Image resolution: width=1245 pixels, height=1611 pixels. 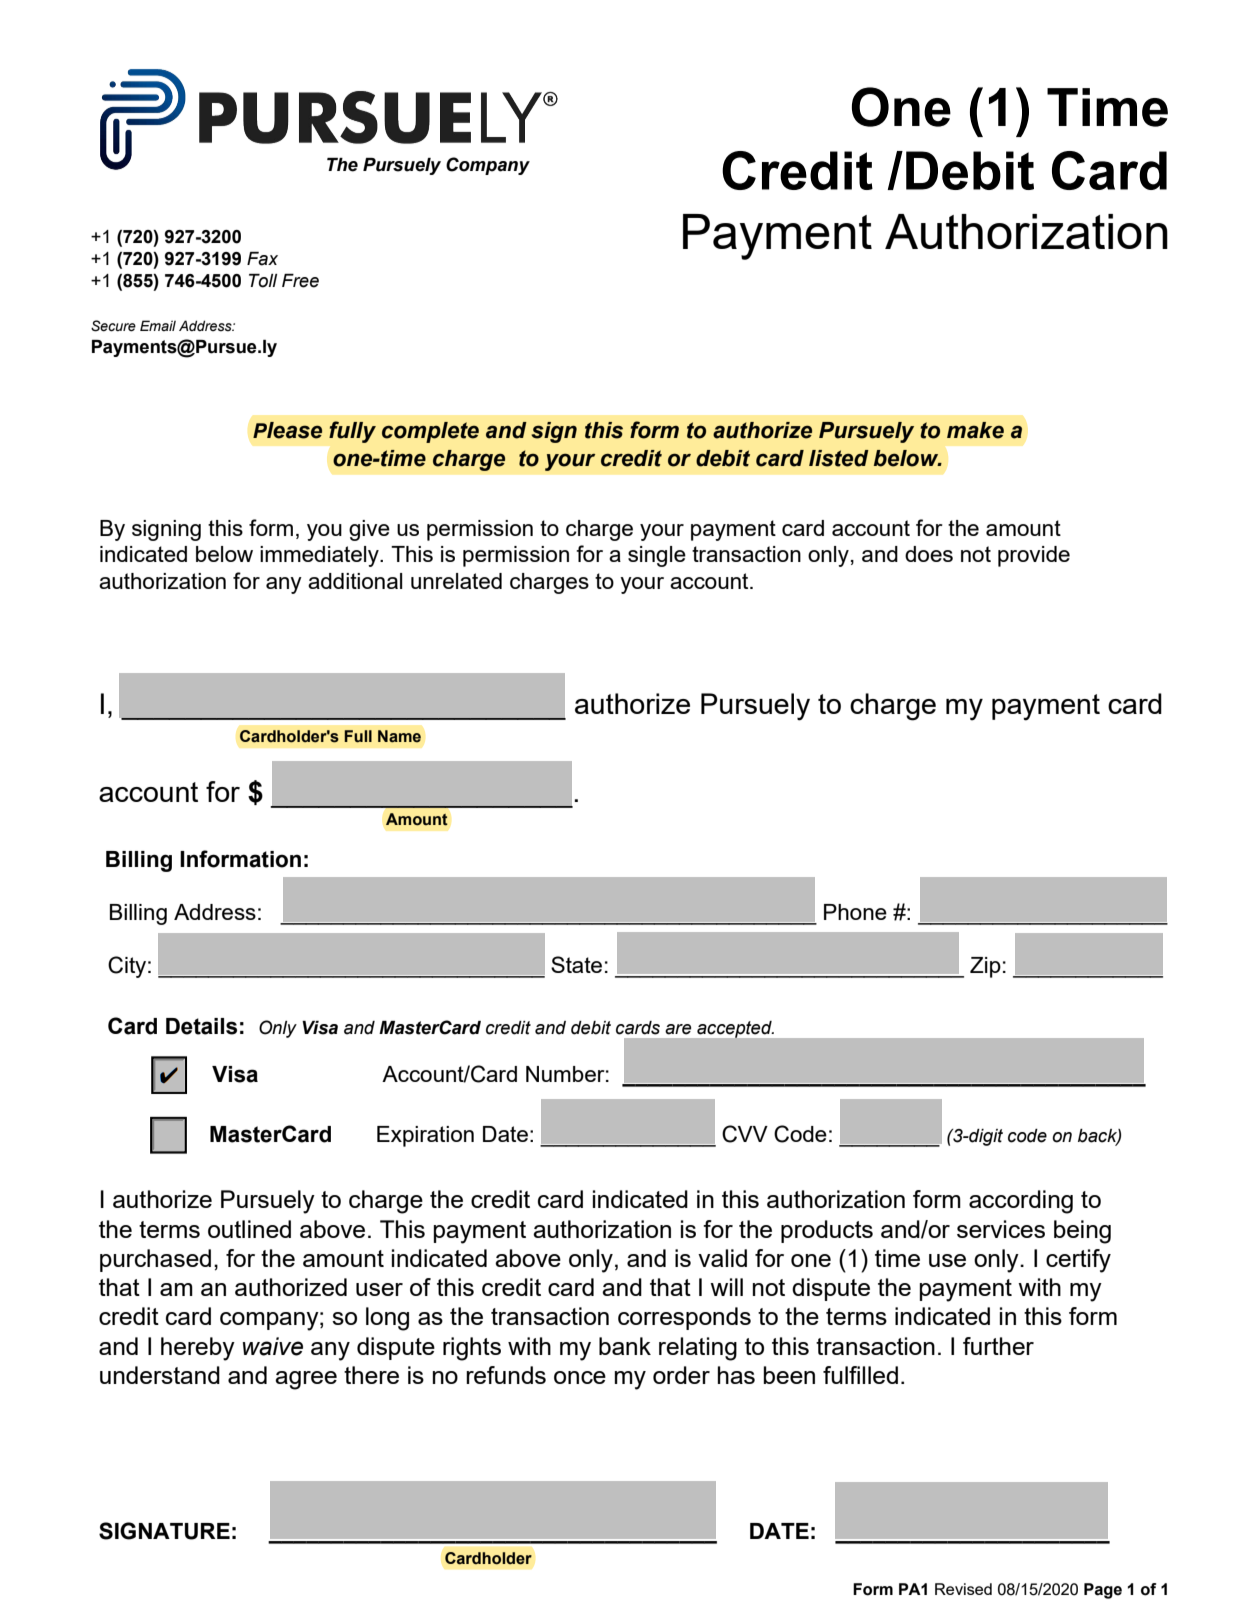 What do you see at coordinates (975, 430) in the screenshot?
I see `make` at bounding box center [975, 430].
